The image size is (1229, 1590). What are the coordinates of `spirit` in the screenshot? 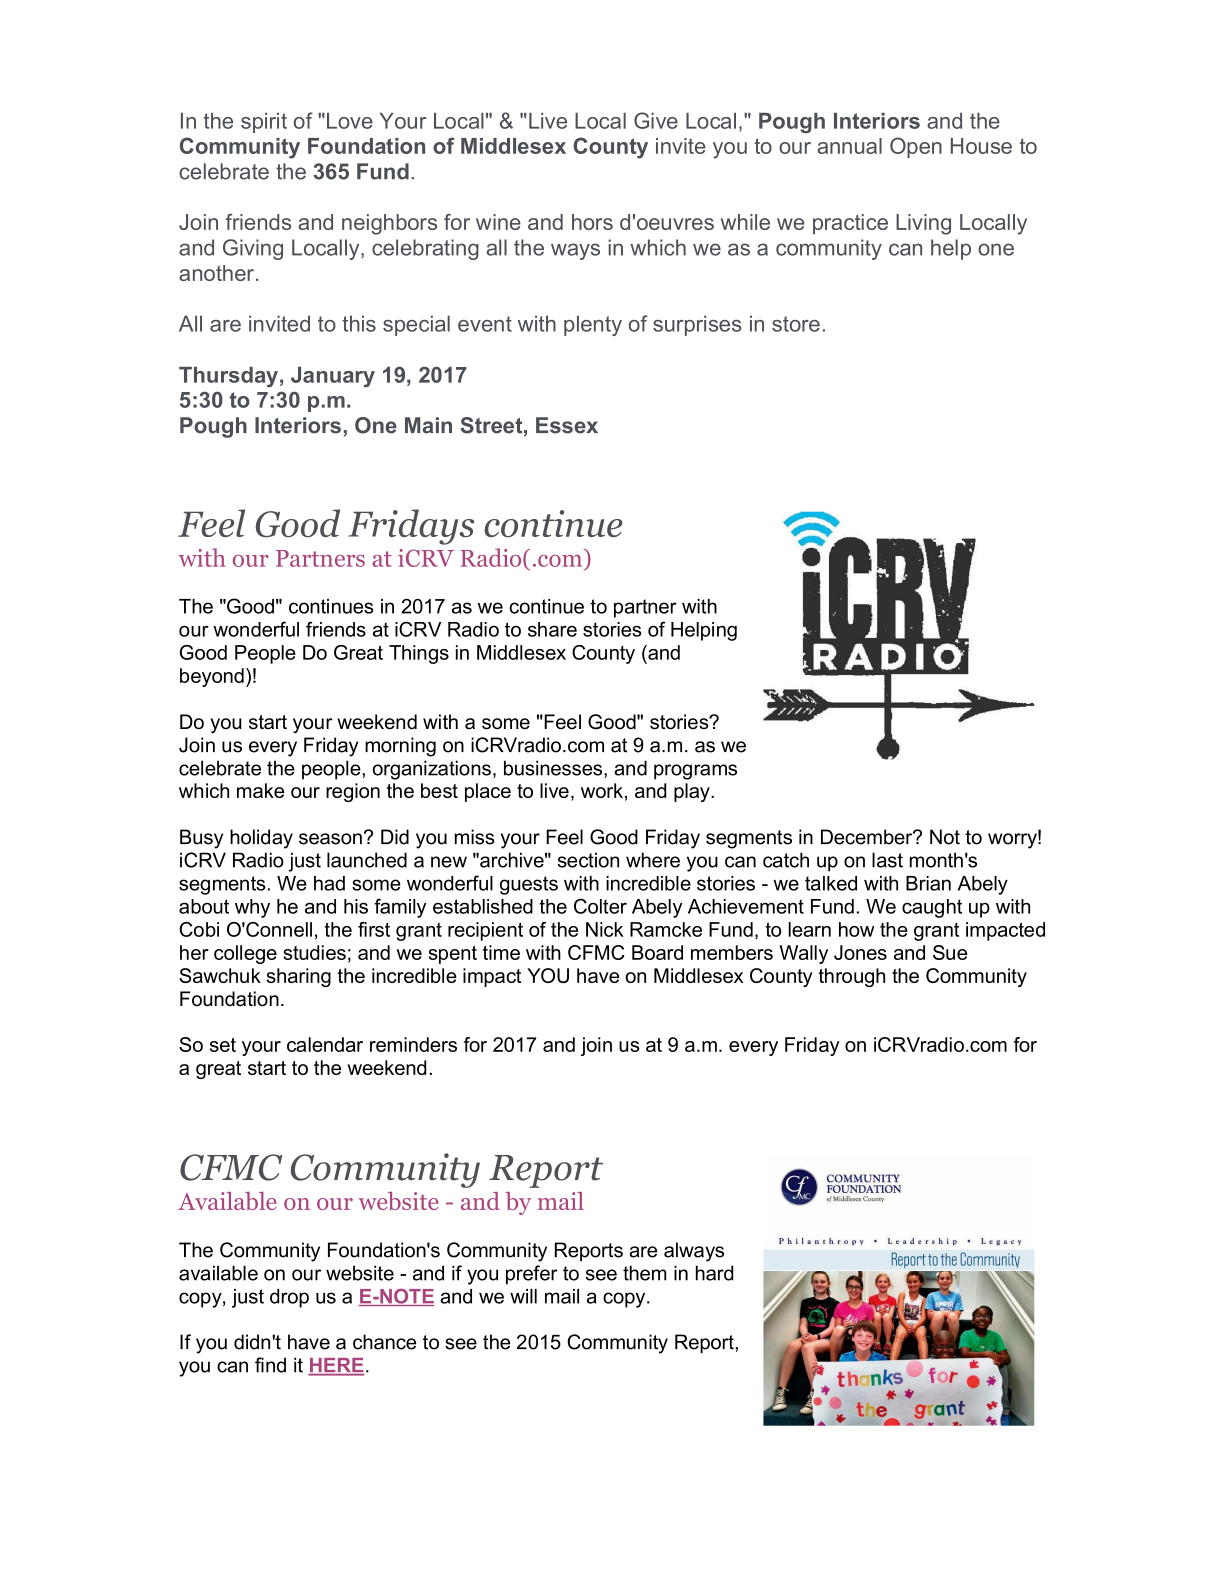 It's located at (264, 123).
